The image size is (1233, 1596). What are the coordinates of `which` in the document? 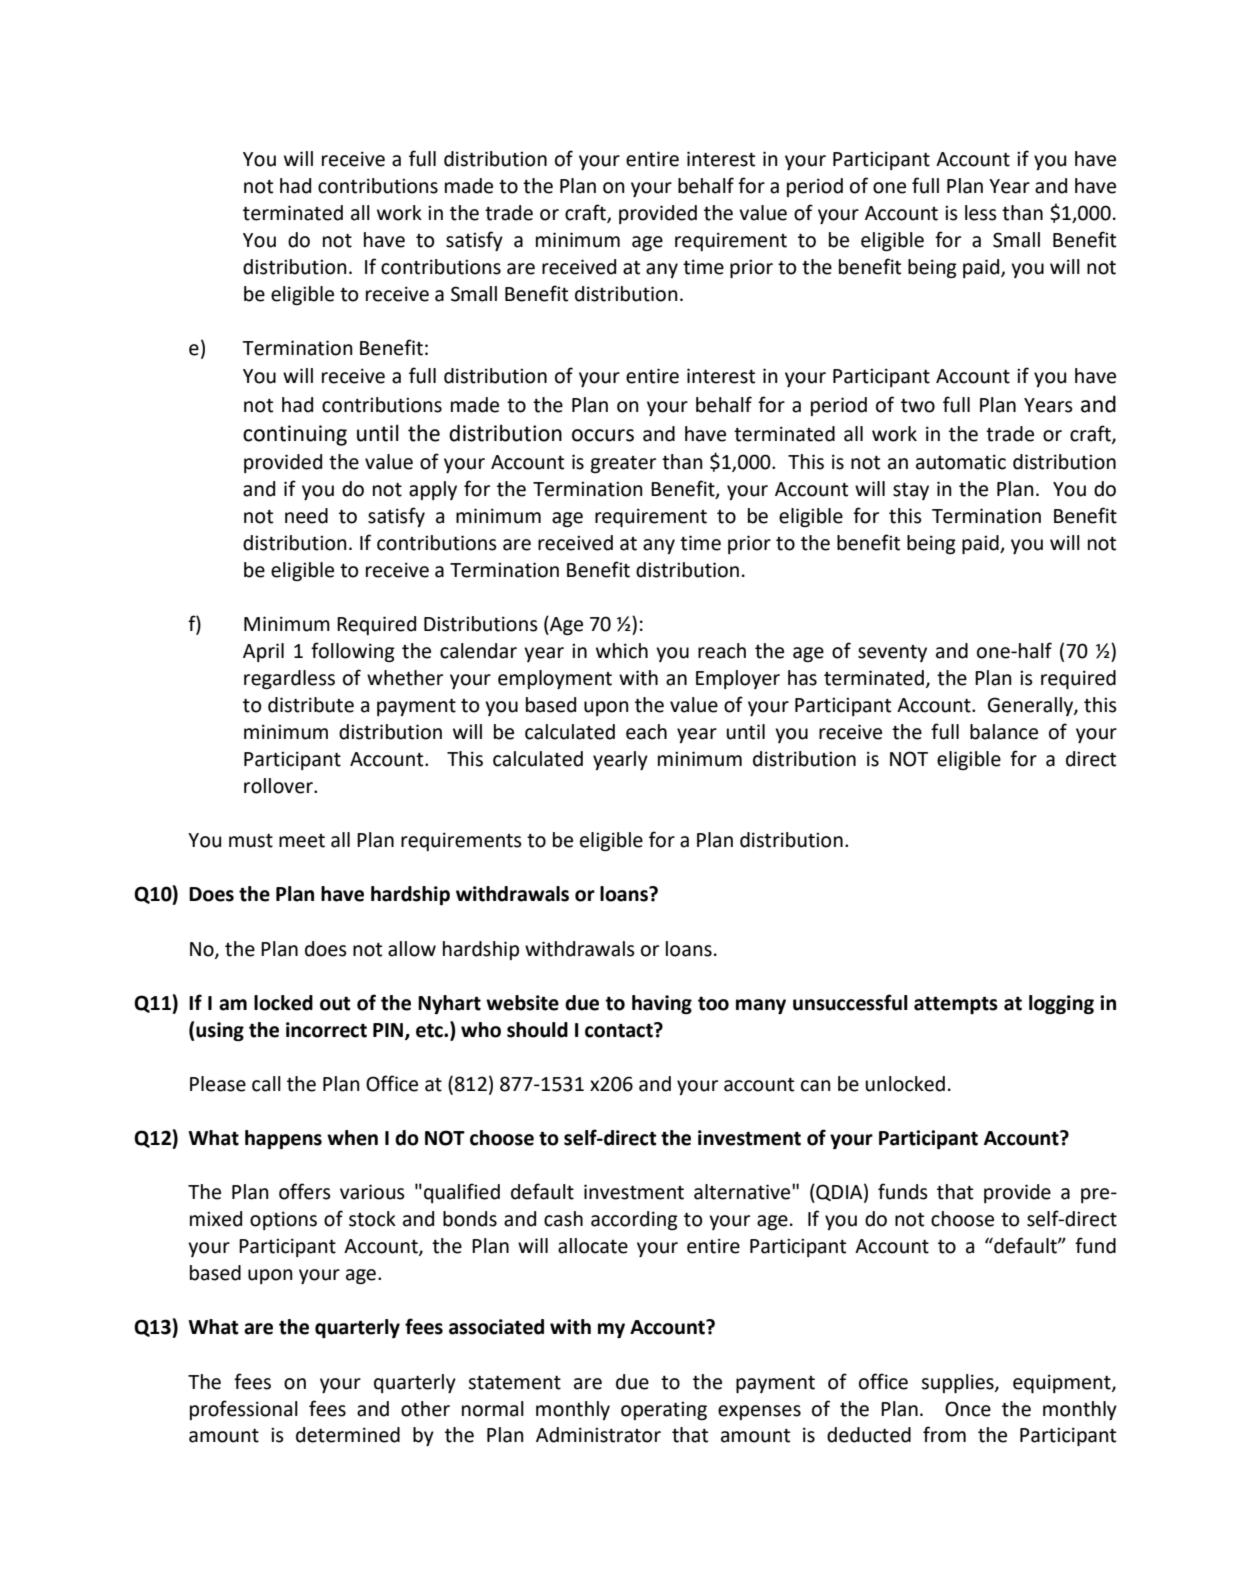 It's located at (622, 651).
